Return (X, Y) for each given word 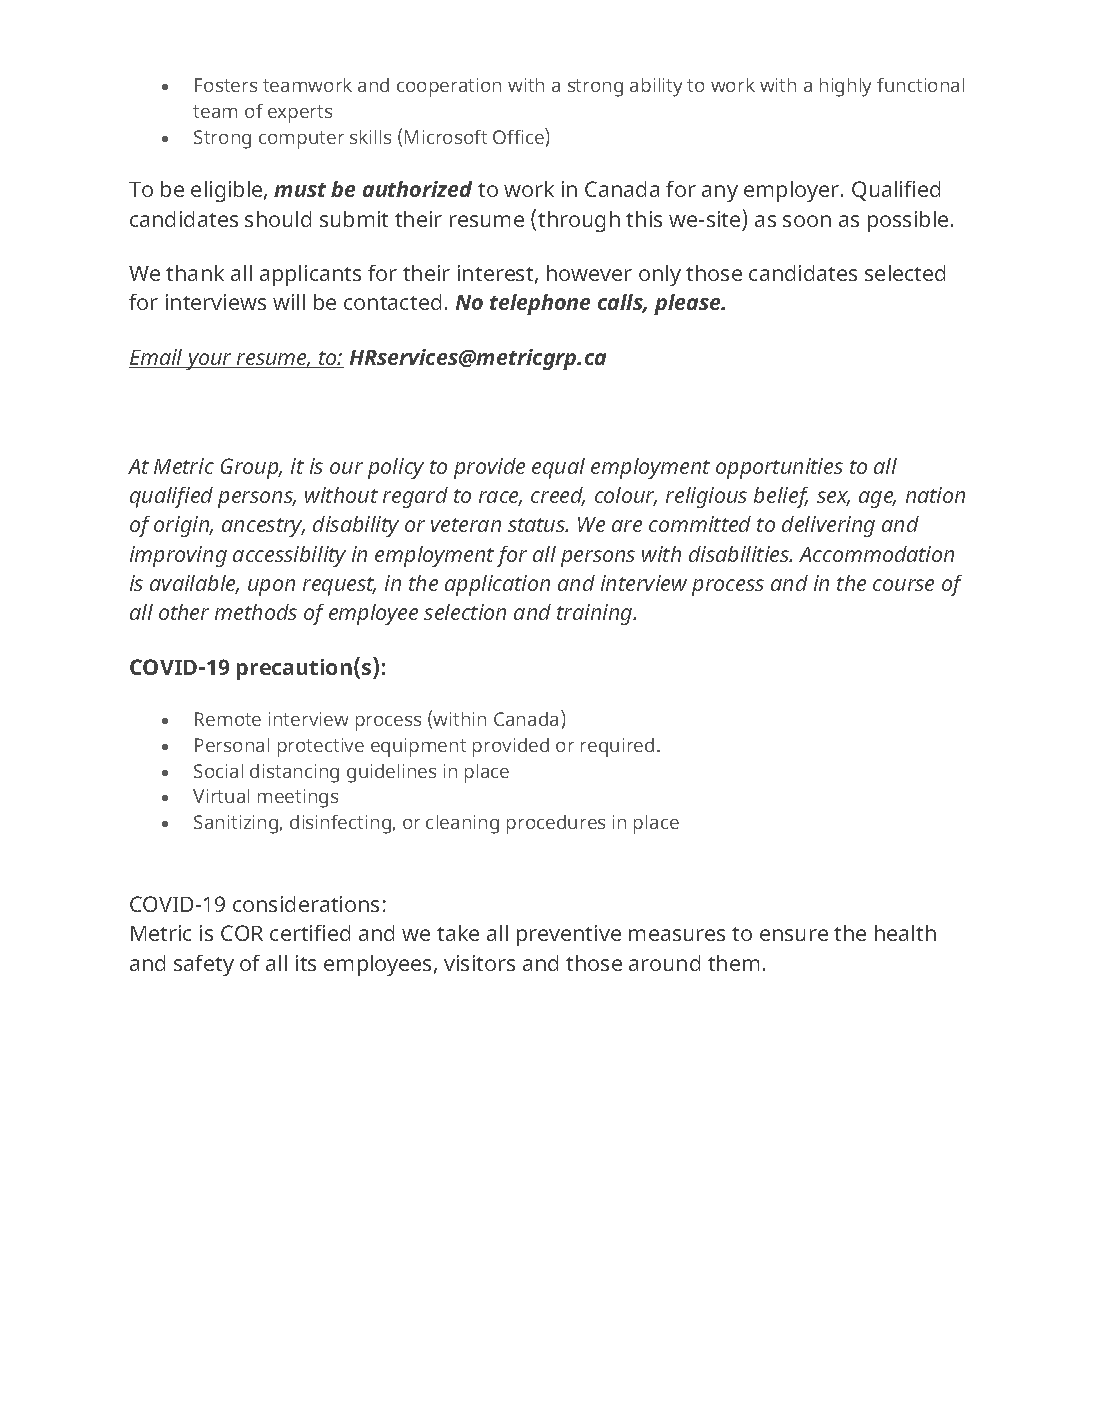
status (538, 525)
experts (300, 114)
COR (242, 933)
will (289, 302)
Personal (232, 745)
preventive (569, 935)
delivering (828, 526)
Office (519, 136)
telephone (540, 304)
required (617, 747)
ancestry (263, 527)
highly (845, 87)
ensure (794, 935)
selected (905, 273)
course (903, 585)
